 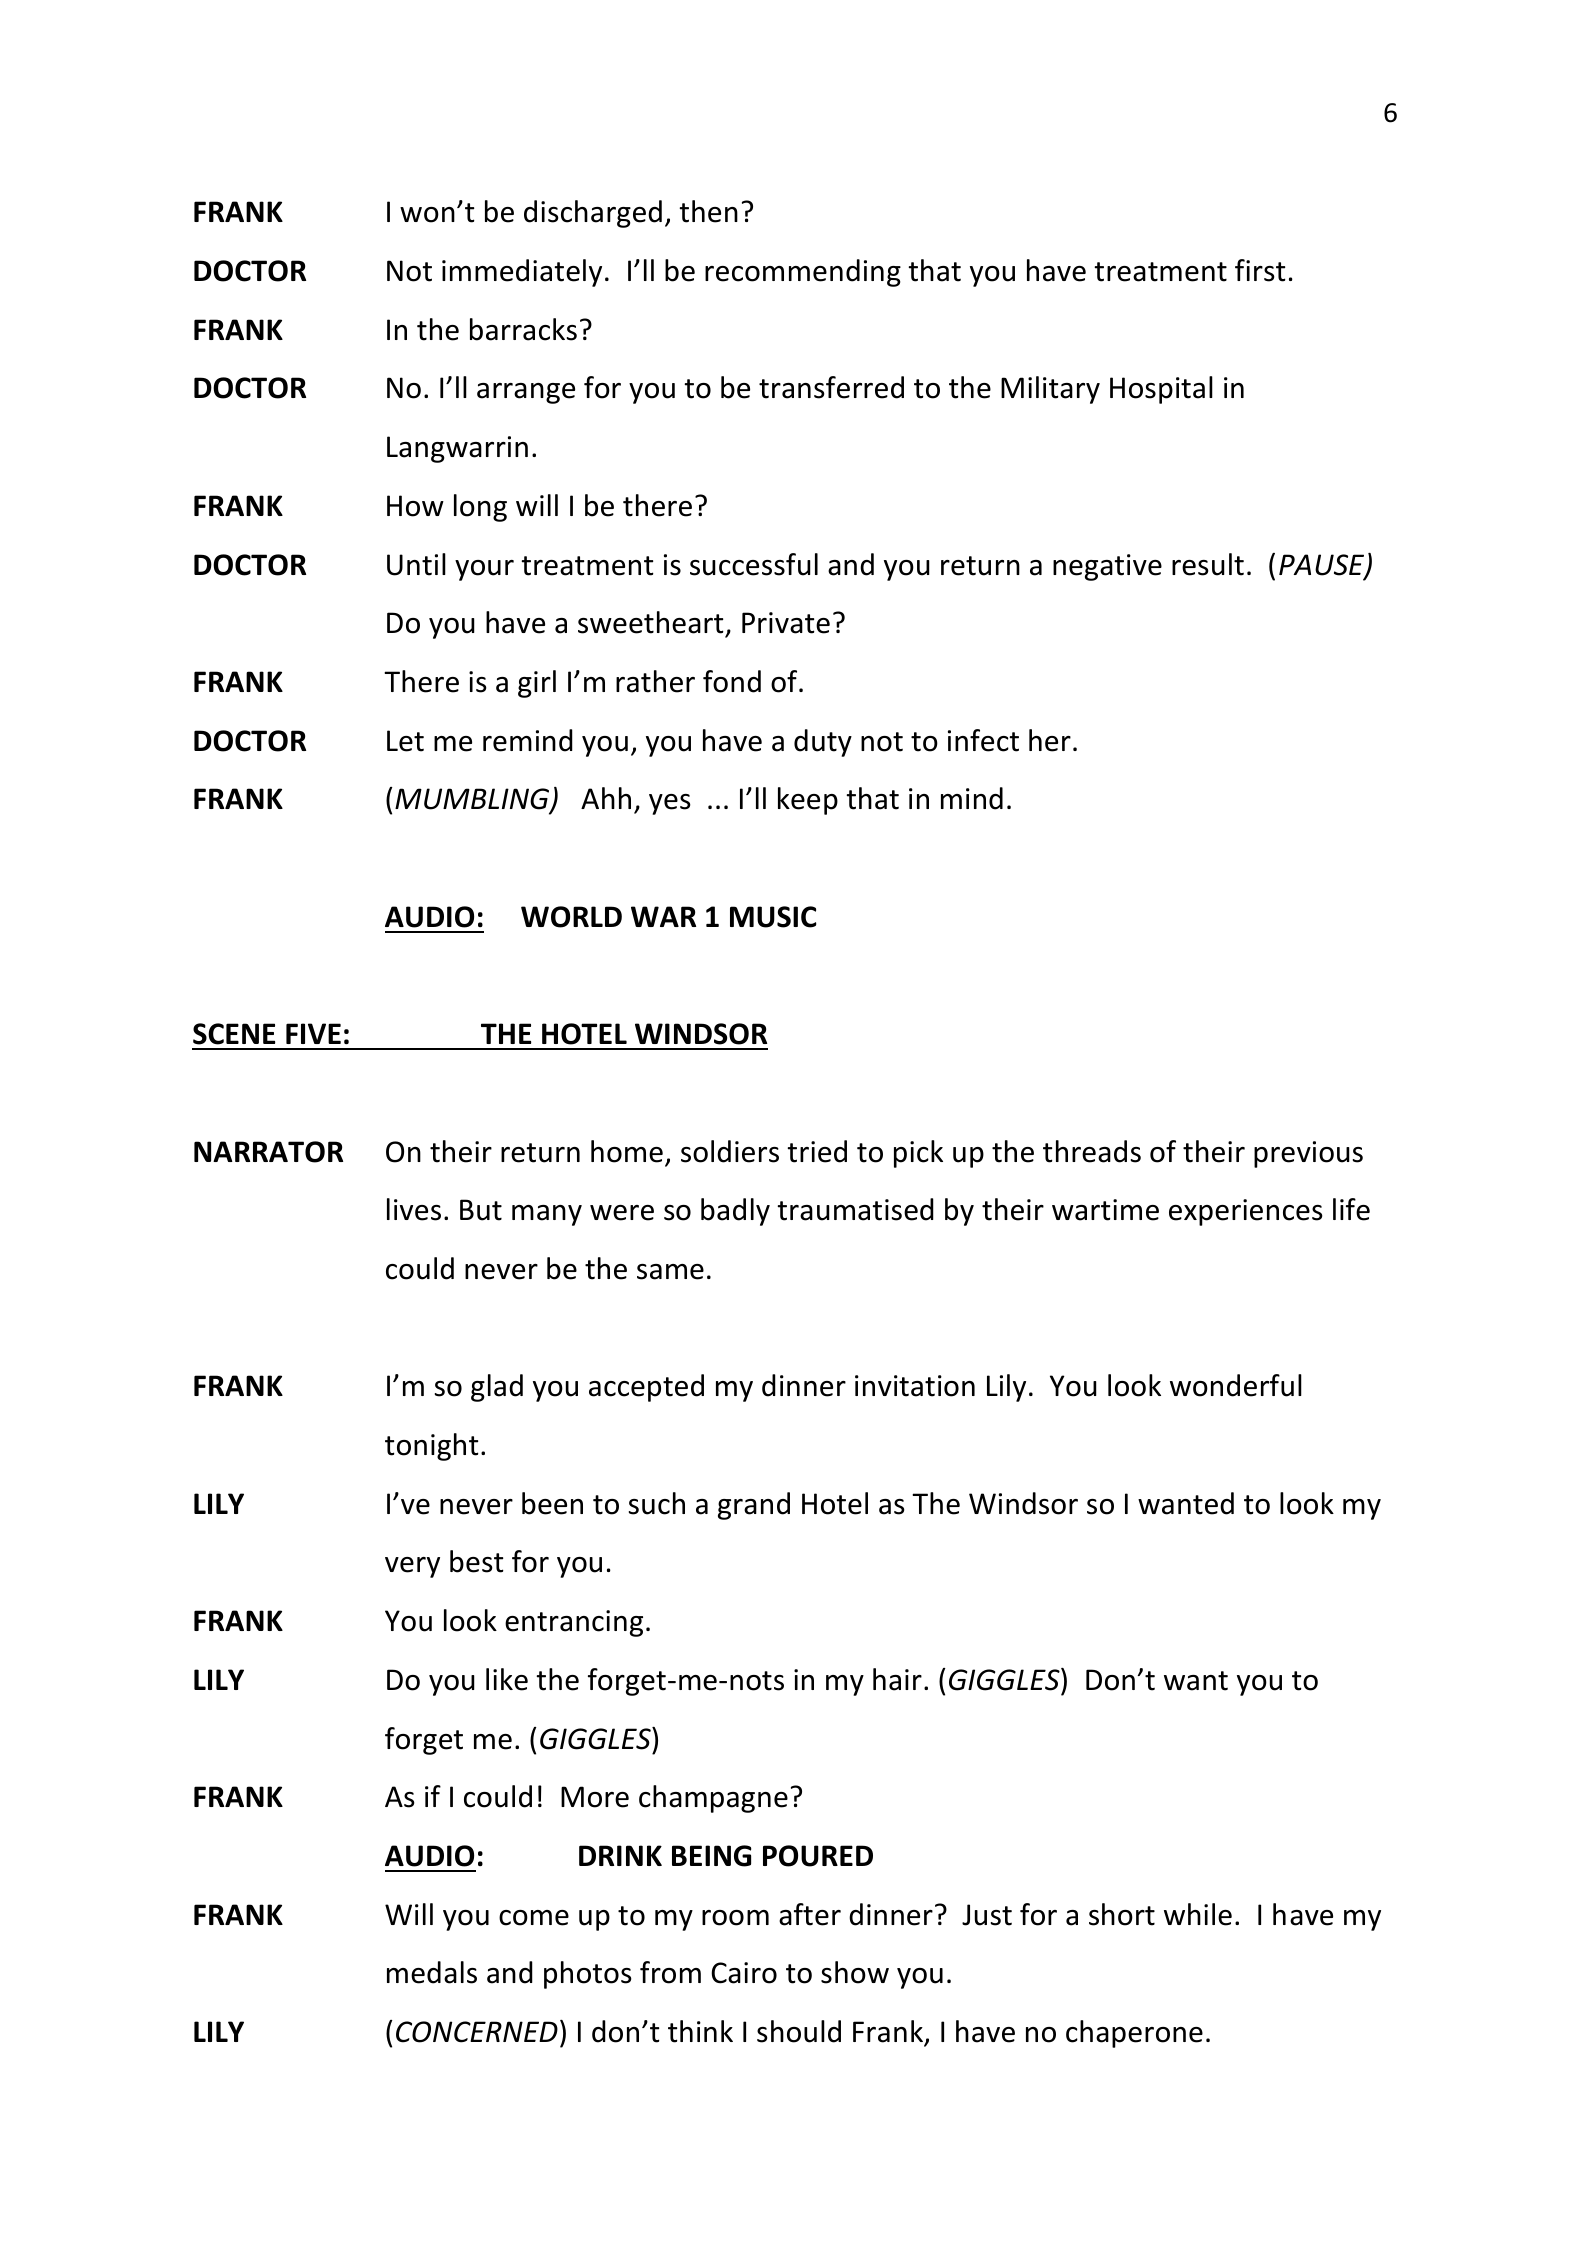 What do you see at coordinates (786, 623) in the screenshot?
I see `Private` at bounding box center [786, 623].
